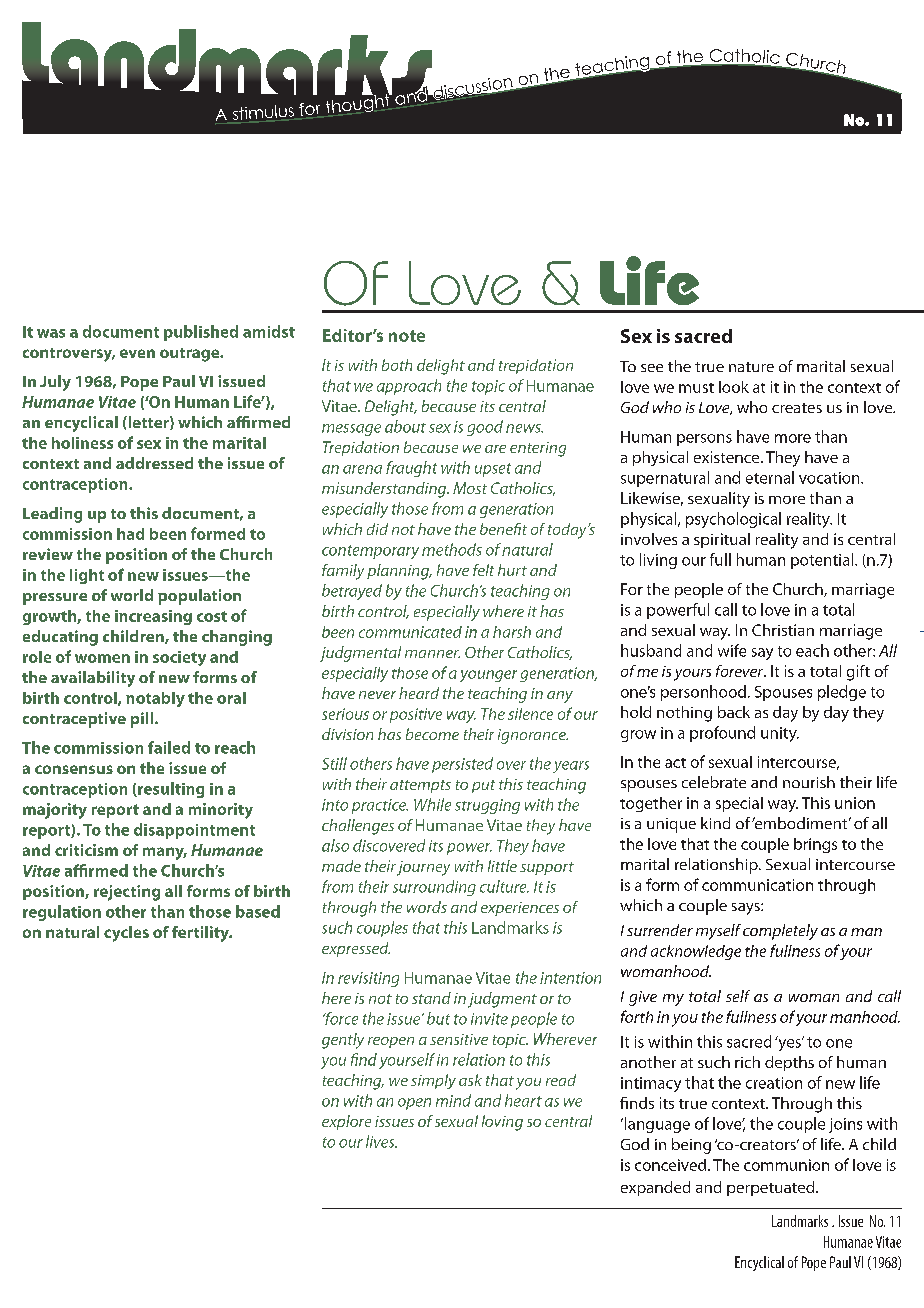 The height and width of the screenshot is (1308, 924). Describe the element at coordinates (438, 1018) in the screenshot. I see `but` at that location.
